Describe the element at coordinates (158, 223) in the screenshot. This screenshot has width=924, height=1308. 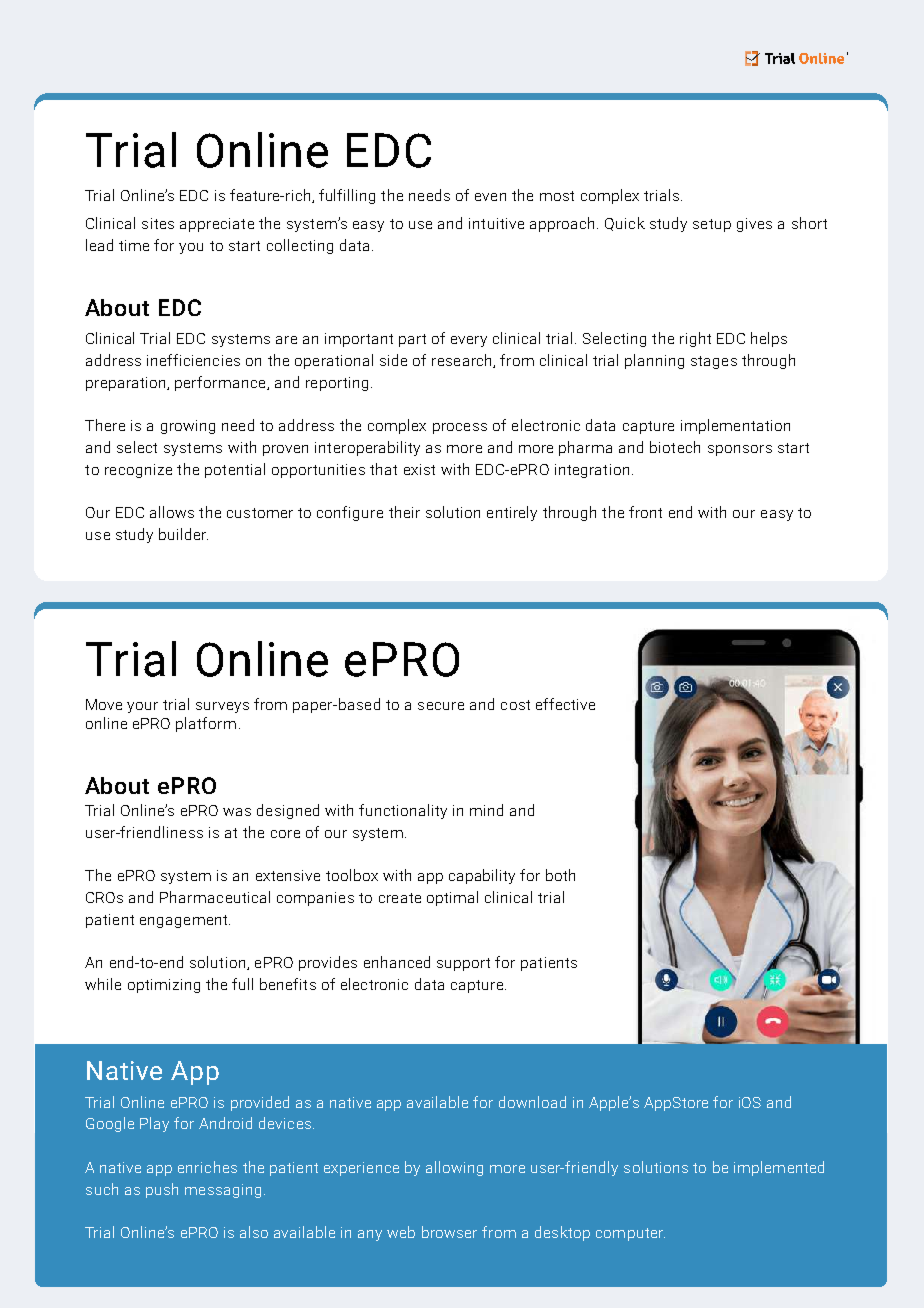
I see `sites` at that location.
